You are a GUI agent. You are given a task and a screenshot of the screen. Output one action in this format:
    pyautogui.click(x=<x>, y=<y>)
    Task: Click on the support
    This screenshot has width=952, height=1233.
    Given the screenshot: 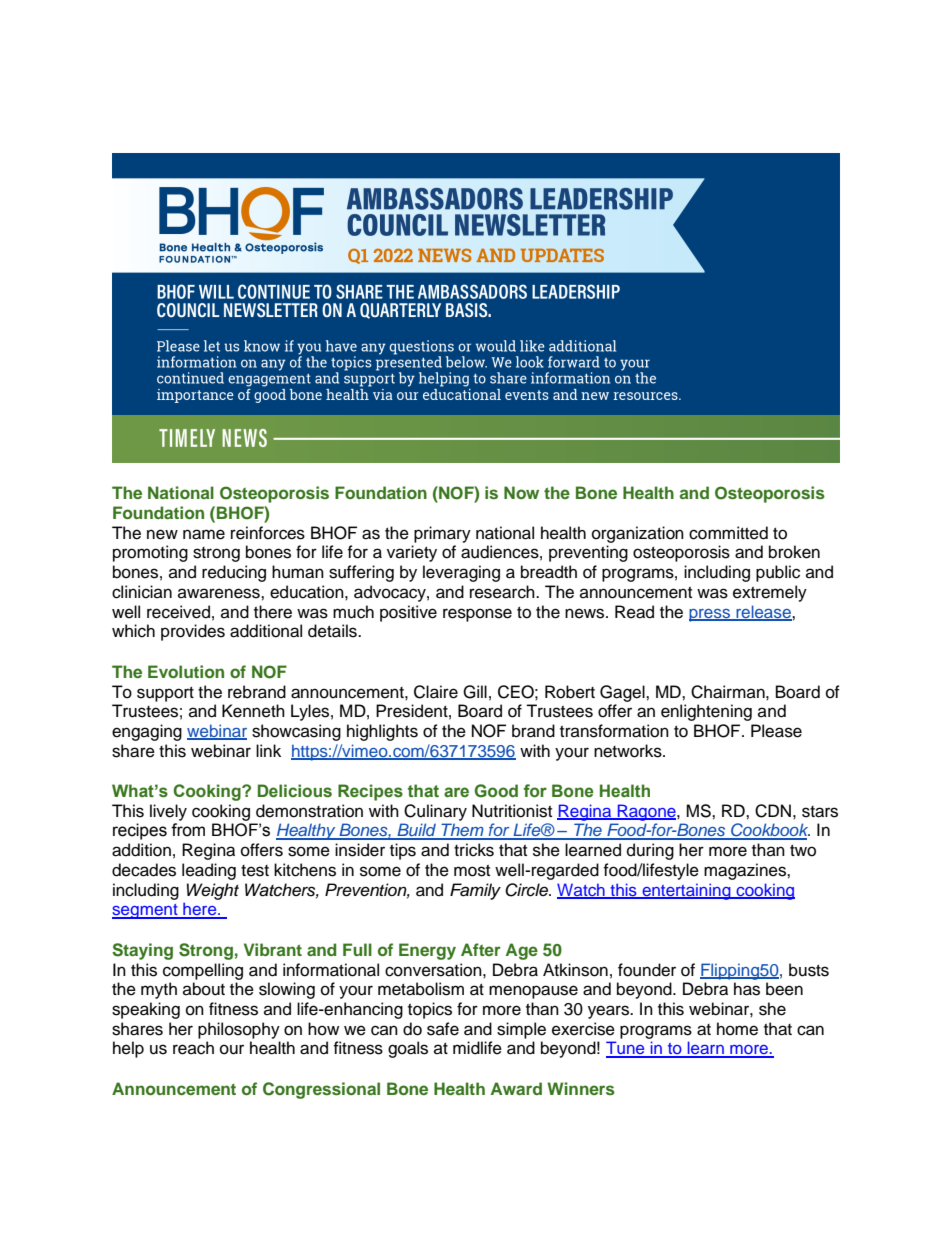 What is the action you would take?
    pyautogui.click(x=165, y=694)
